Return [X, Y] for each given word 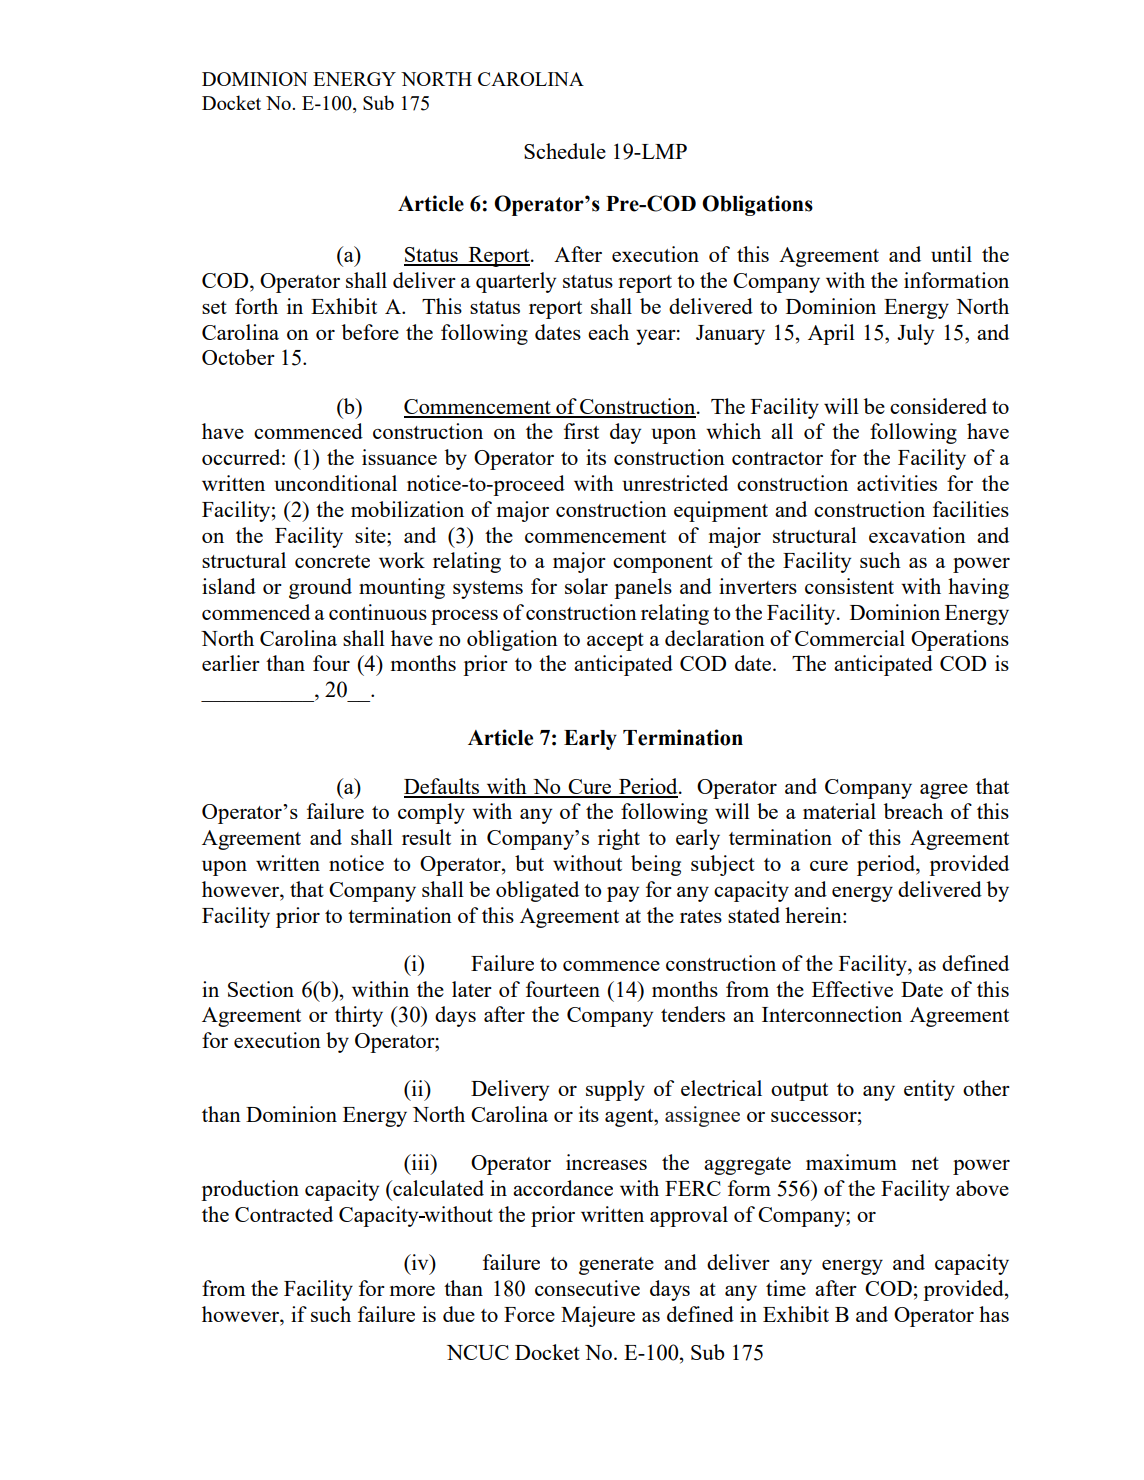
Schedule [565, 151]
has [994, 1314]
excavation [917, 535]
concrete [332, 561]
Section [261, 989]
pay [623, 894]
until [951, 254]
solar [586, 586]
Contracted [284, 1214]
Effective [852, 989]
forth [256, 306]
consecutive [587, 1288]
